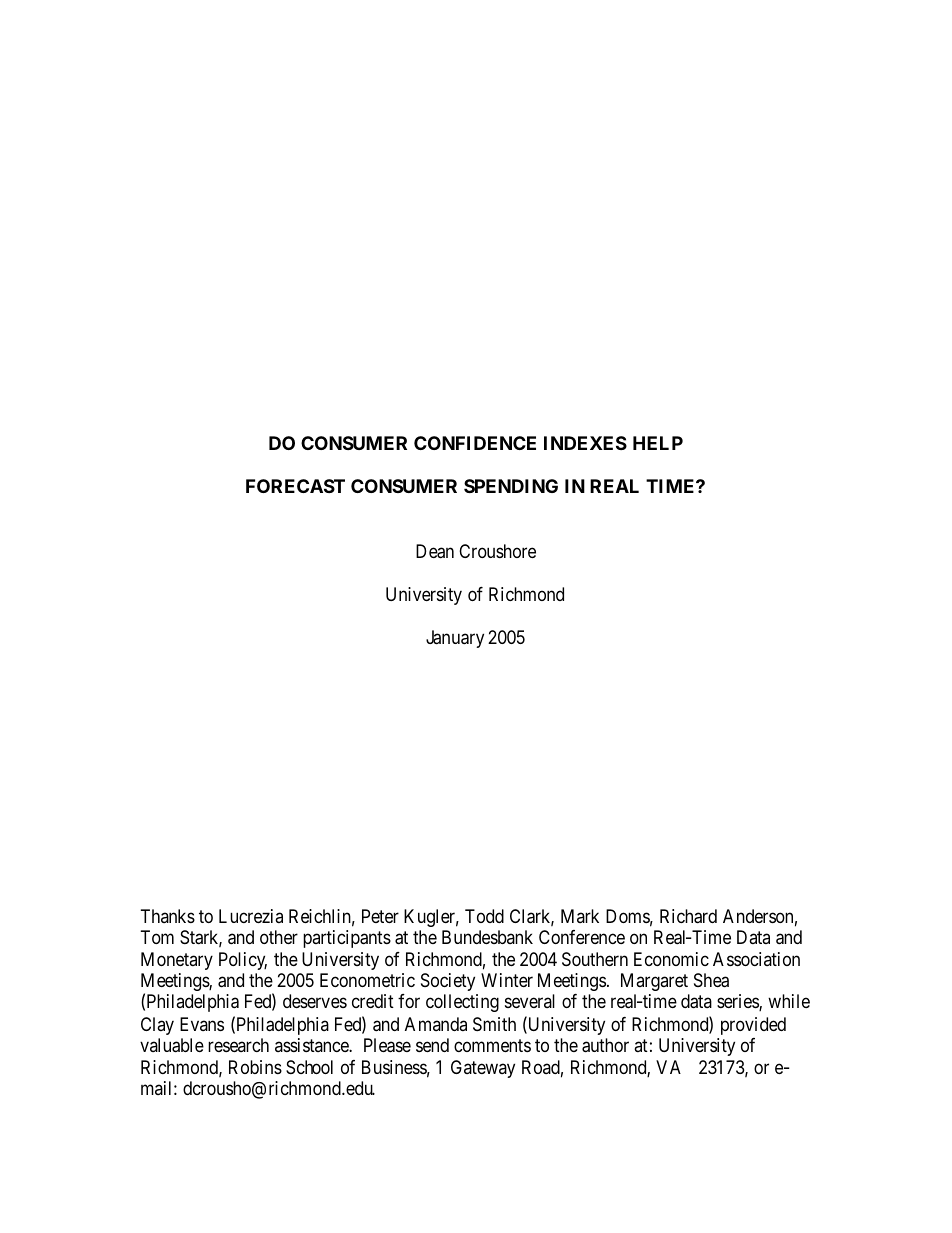 The width and height of the document is (952, 1233). Describe the element at coordinates (511, 486) in the document. I see `SPENDING` at that location.
